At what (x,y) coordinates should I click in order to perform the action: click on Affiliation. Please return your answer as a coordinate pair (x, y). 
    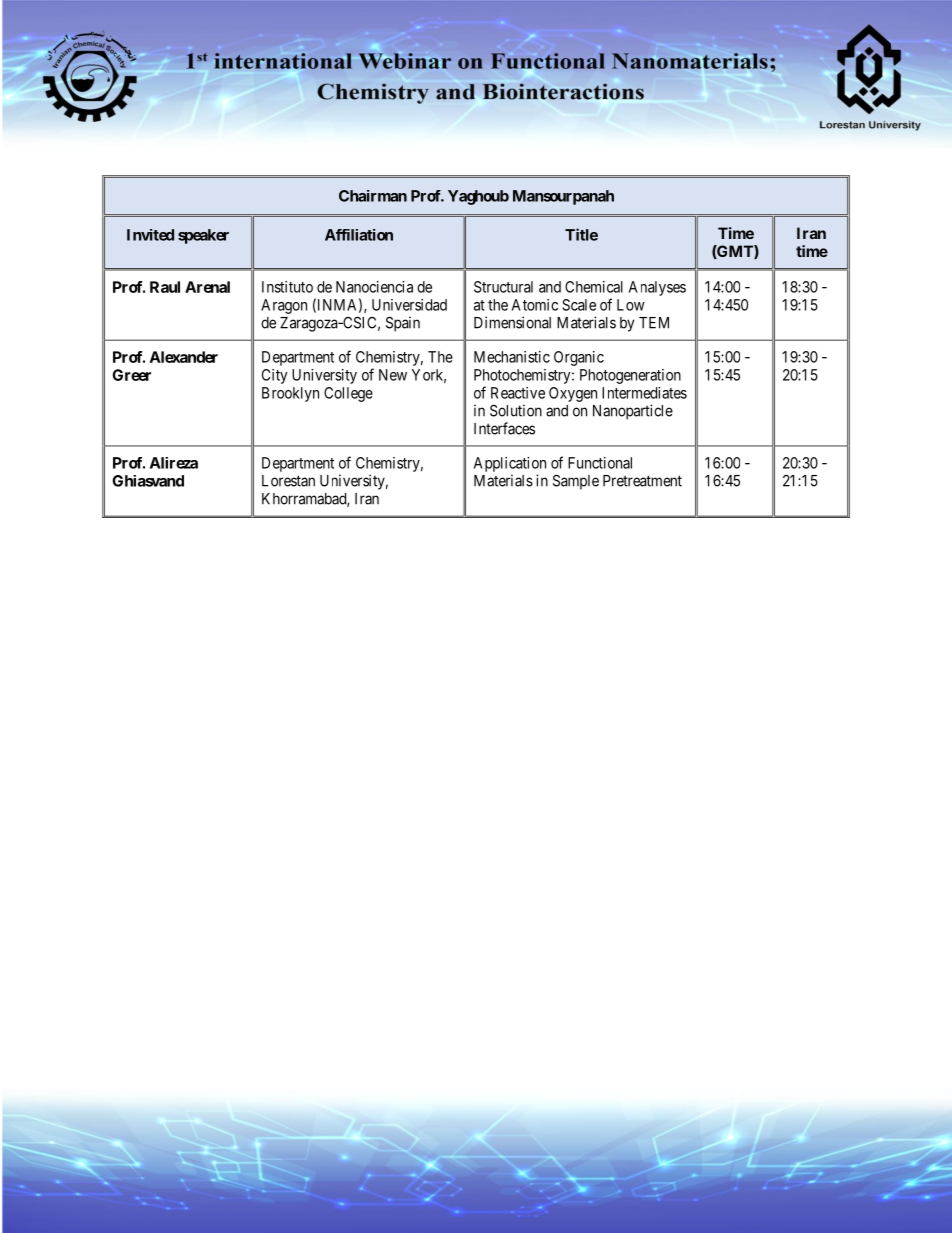
    Looking at the image, I should click on (359, 235).
